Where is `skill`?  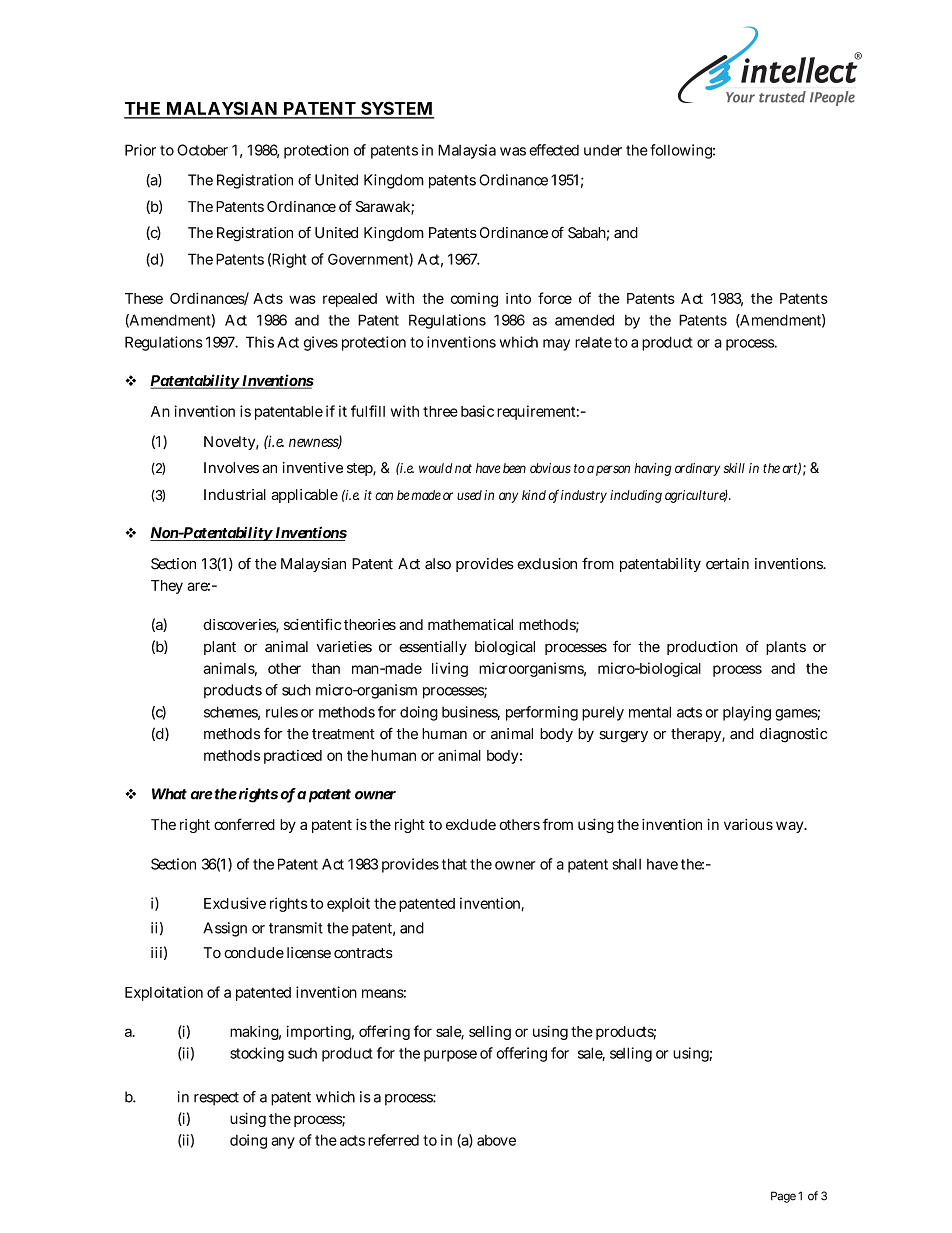
skill is located at coordinates (734, 468).
